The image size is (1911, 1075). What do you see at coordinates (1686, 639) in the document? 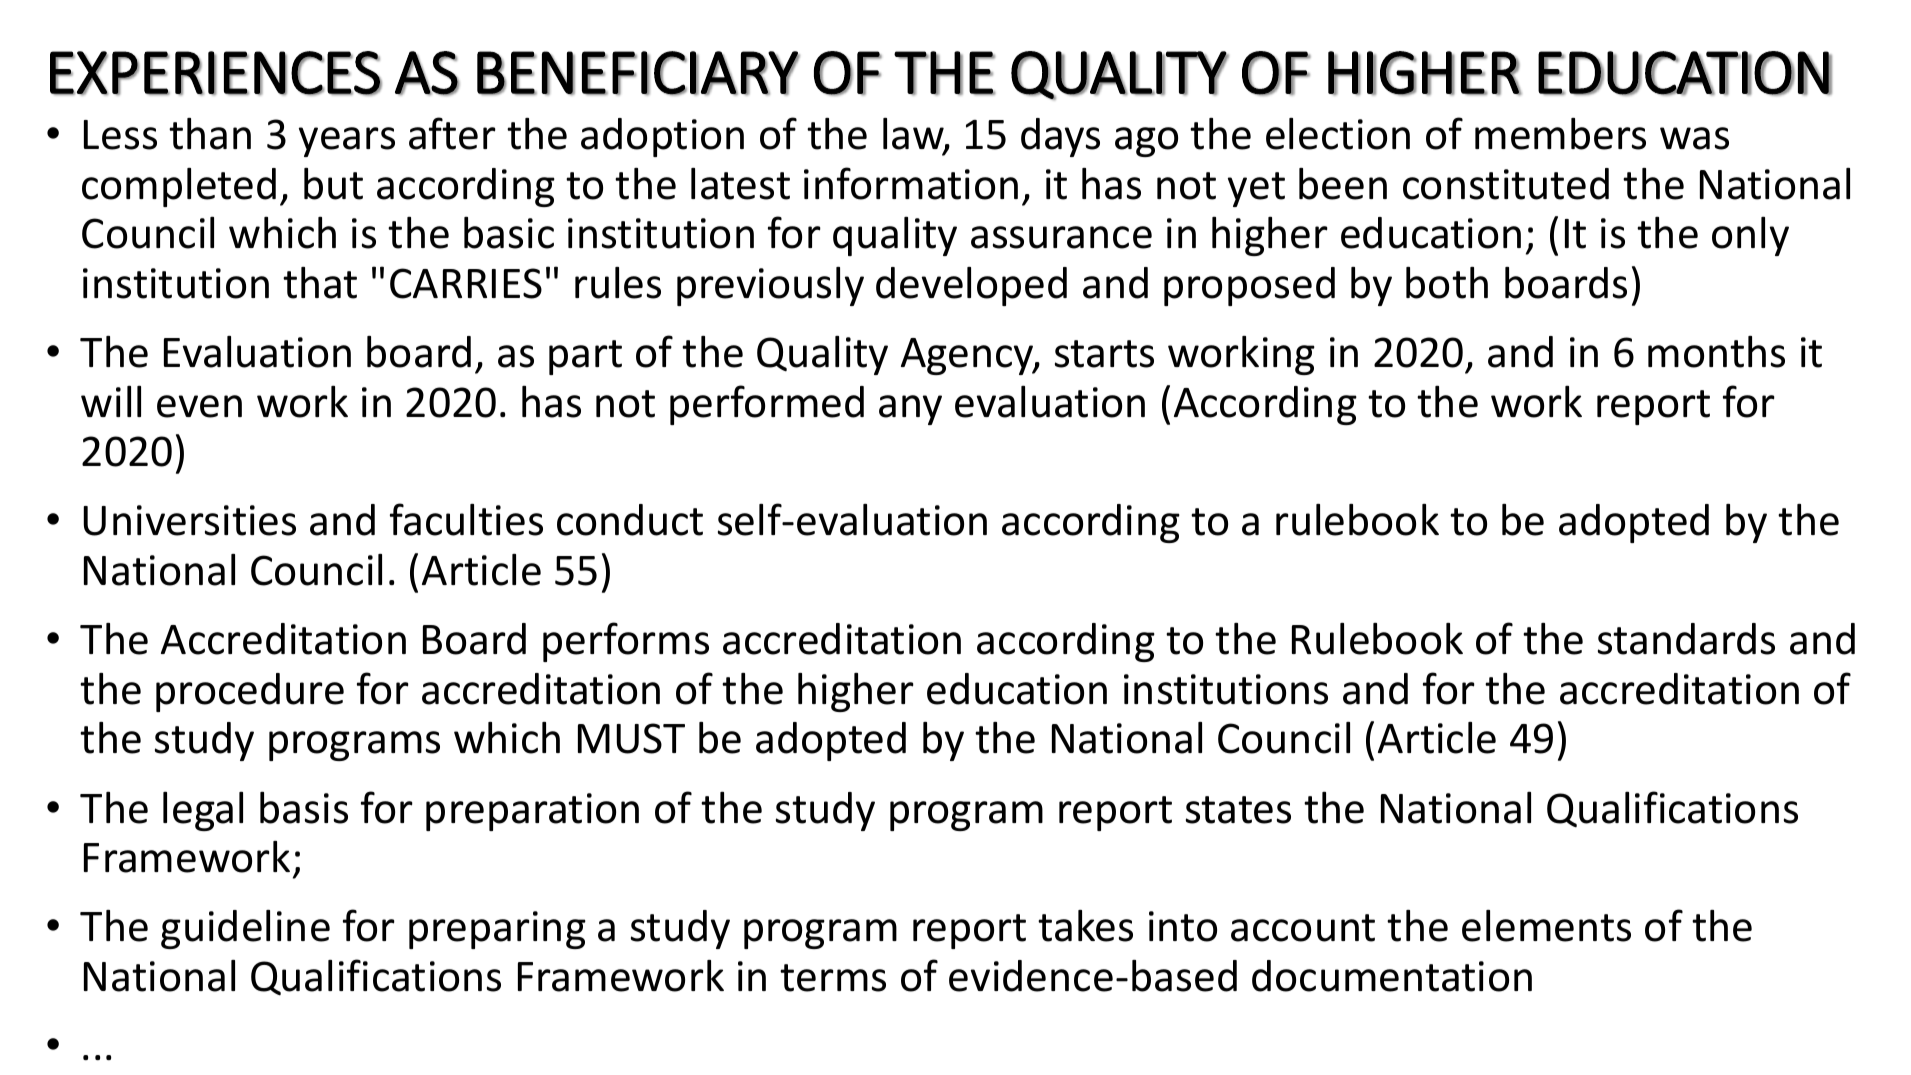
I see `standards` at bounding box center [1686, 639].
